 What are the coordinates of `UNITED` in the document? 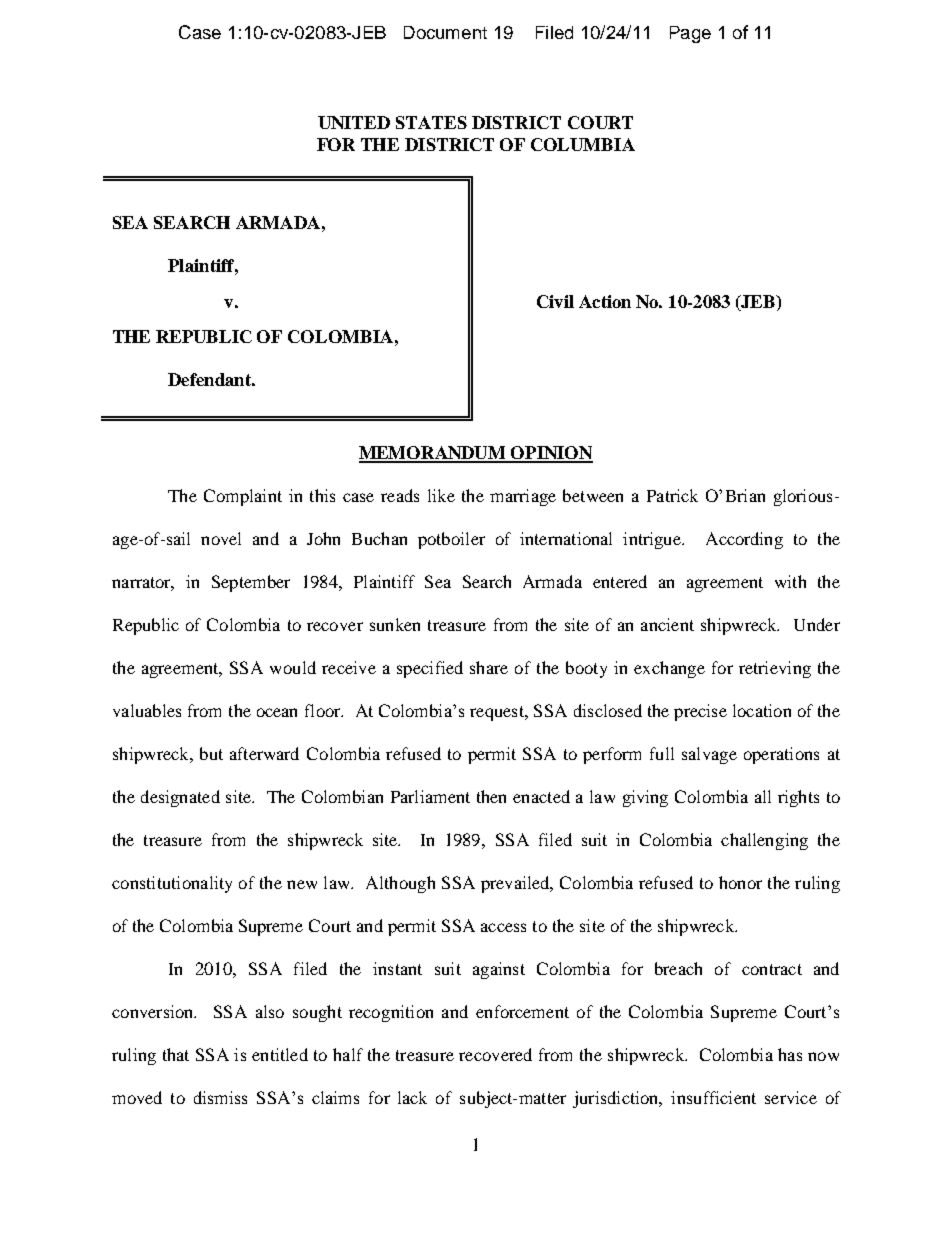 It's located at (354, 122).
